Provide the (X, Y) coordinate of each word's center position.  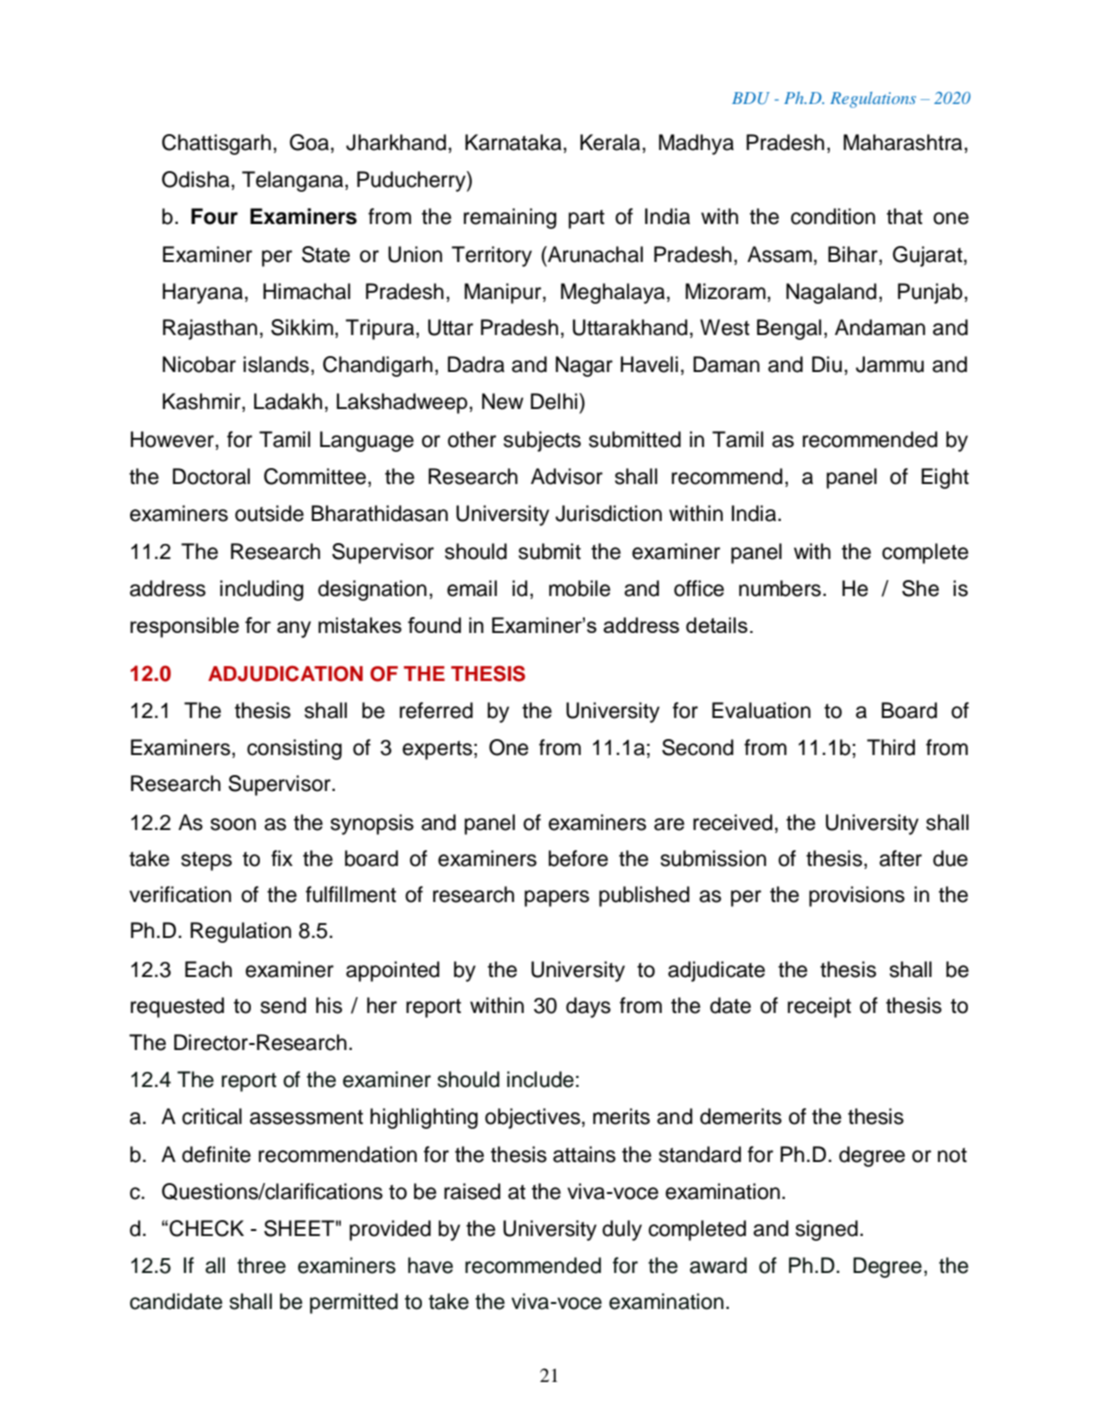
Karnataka (514, 142)
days (588, 1007)
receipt (819, 1007)
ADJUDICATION (285, 674)
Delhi (555, 401)
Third (891, 747)
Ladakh (288, 401)
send (283, 1005)
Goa (309, 142)
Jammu (890, 364)
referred (436, 710)
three (261, 1265)
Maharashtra (904, 142)
